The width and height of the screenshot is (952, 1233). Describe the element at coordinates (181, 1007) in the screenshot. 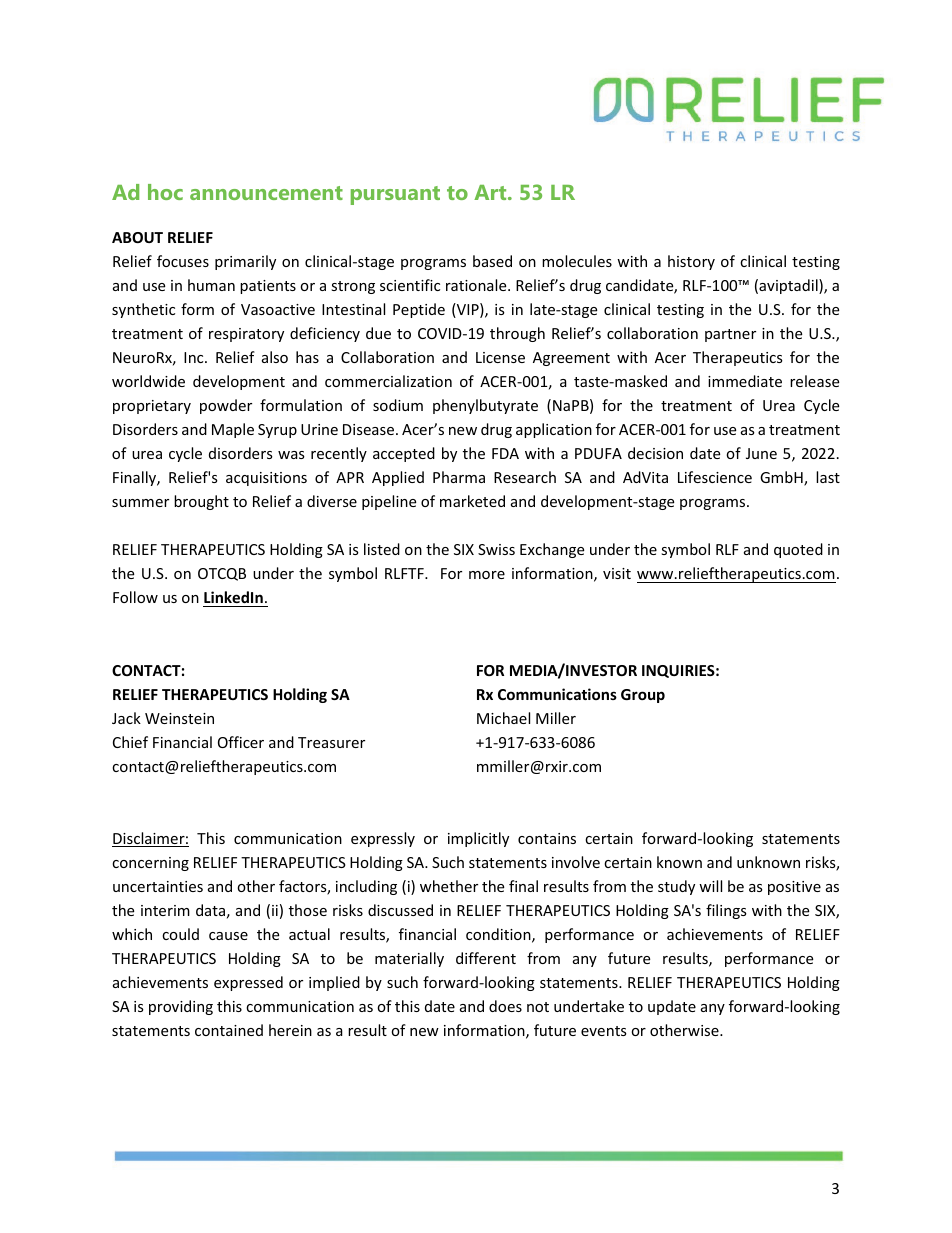

I see `providing` at that location.
